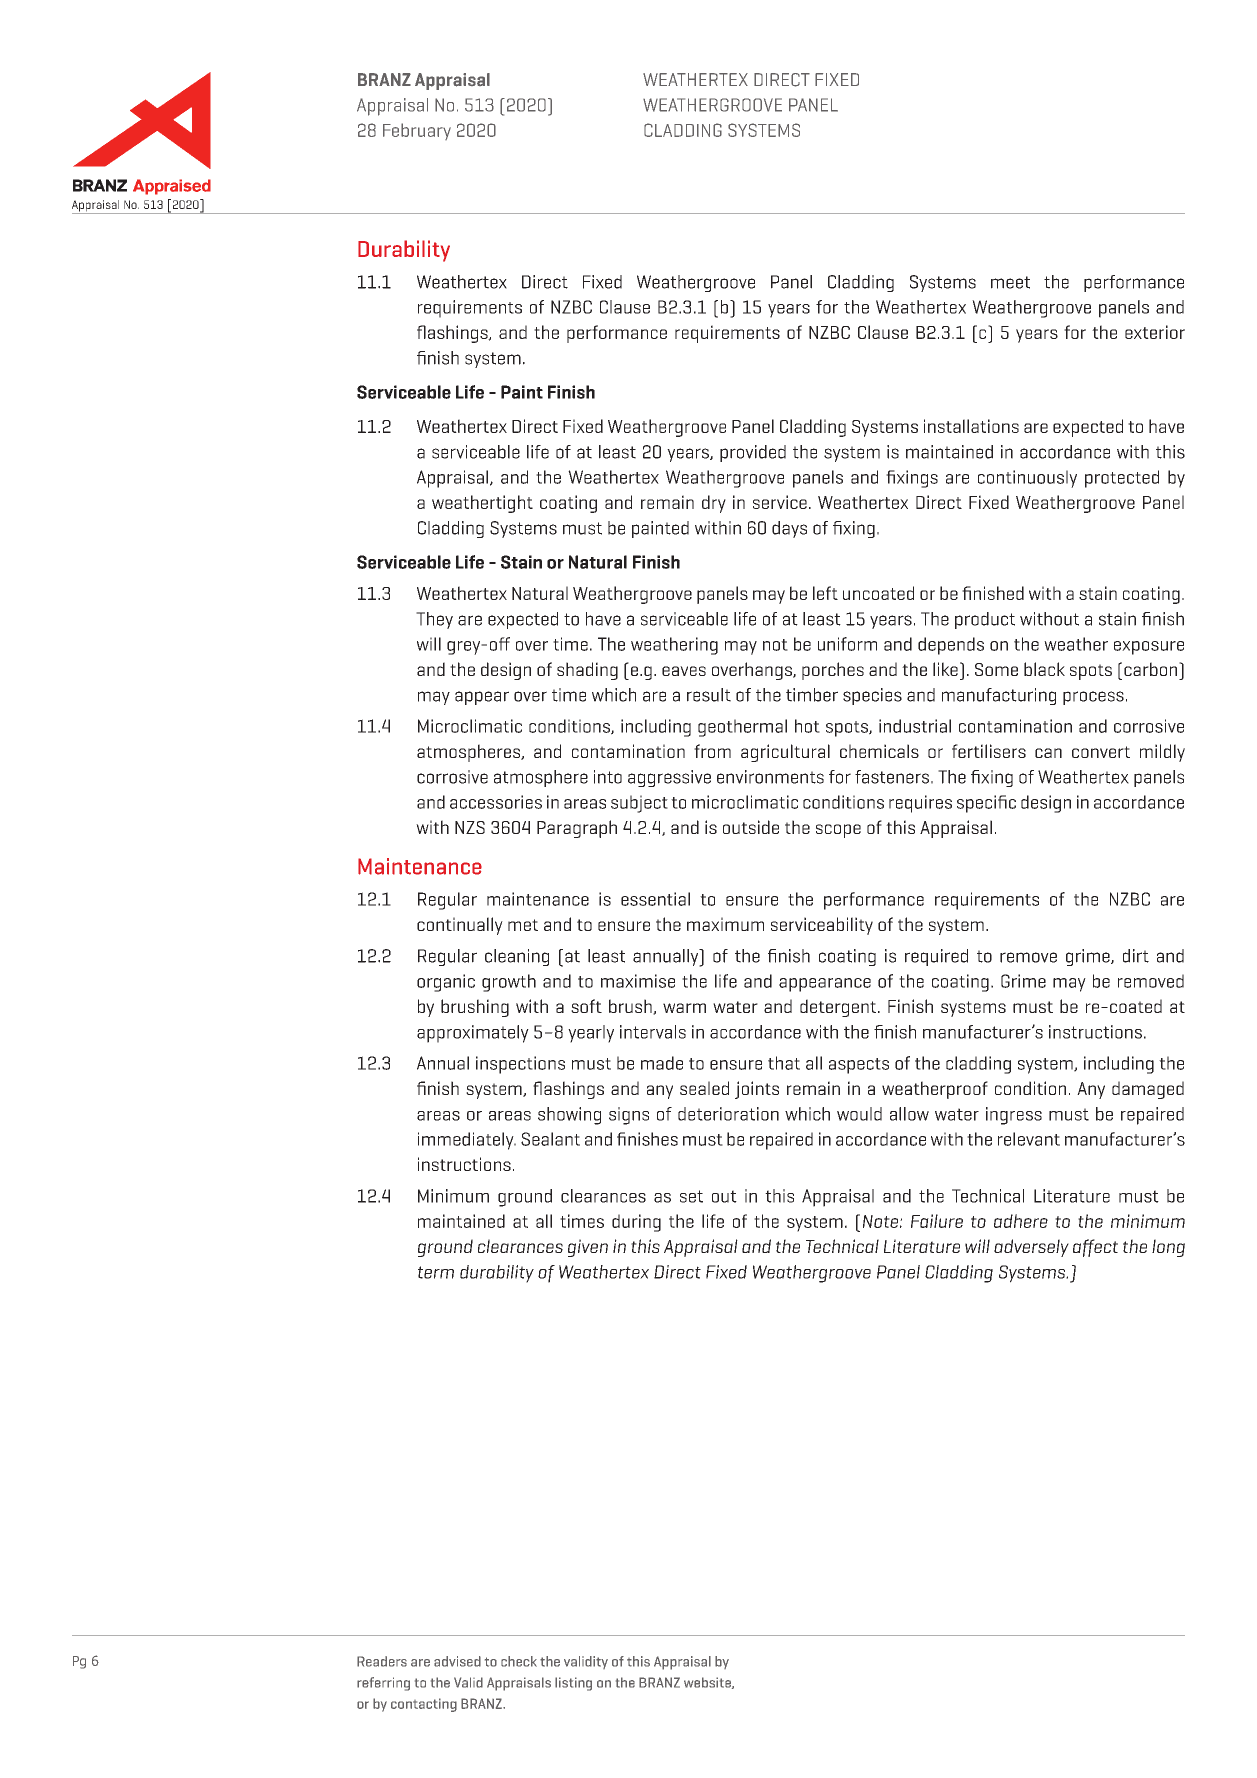 This page has height=1778, width=1257. Describe the element at coordinates (1155, 332) in the page. I see `exterior` at that location.
